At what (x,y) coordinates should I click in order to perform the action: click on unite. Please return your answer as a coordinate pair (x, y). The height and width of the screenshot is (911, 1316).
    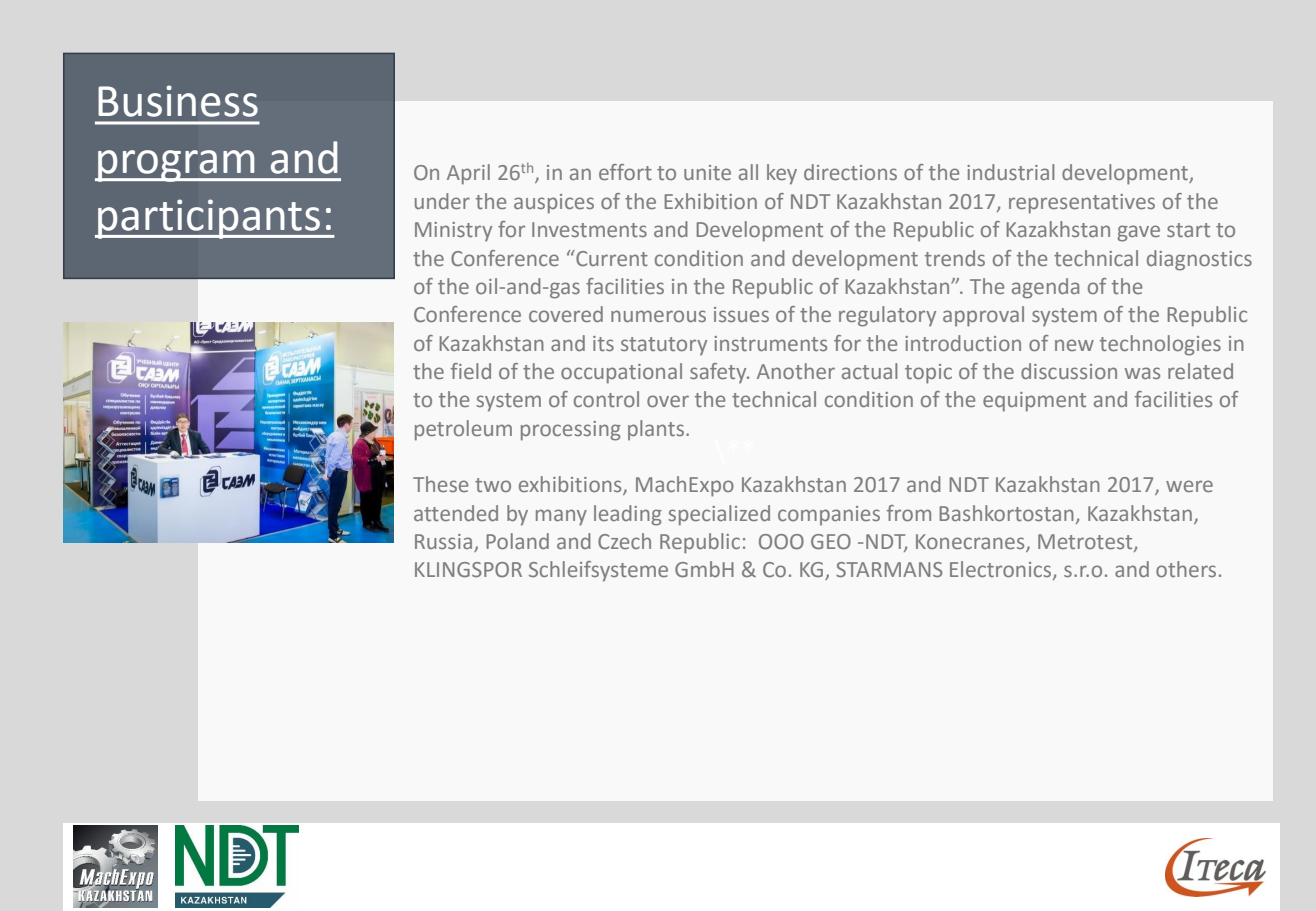
    Looking at the image, I should click on (707, 172).
